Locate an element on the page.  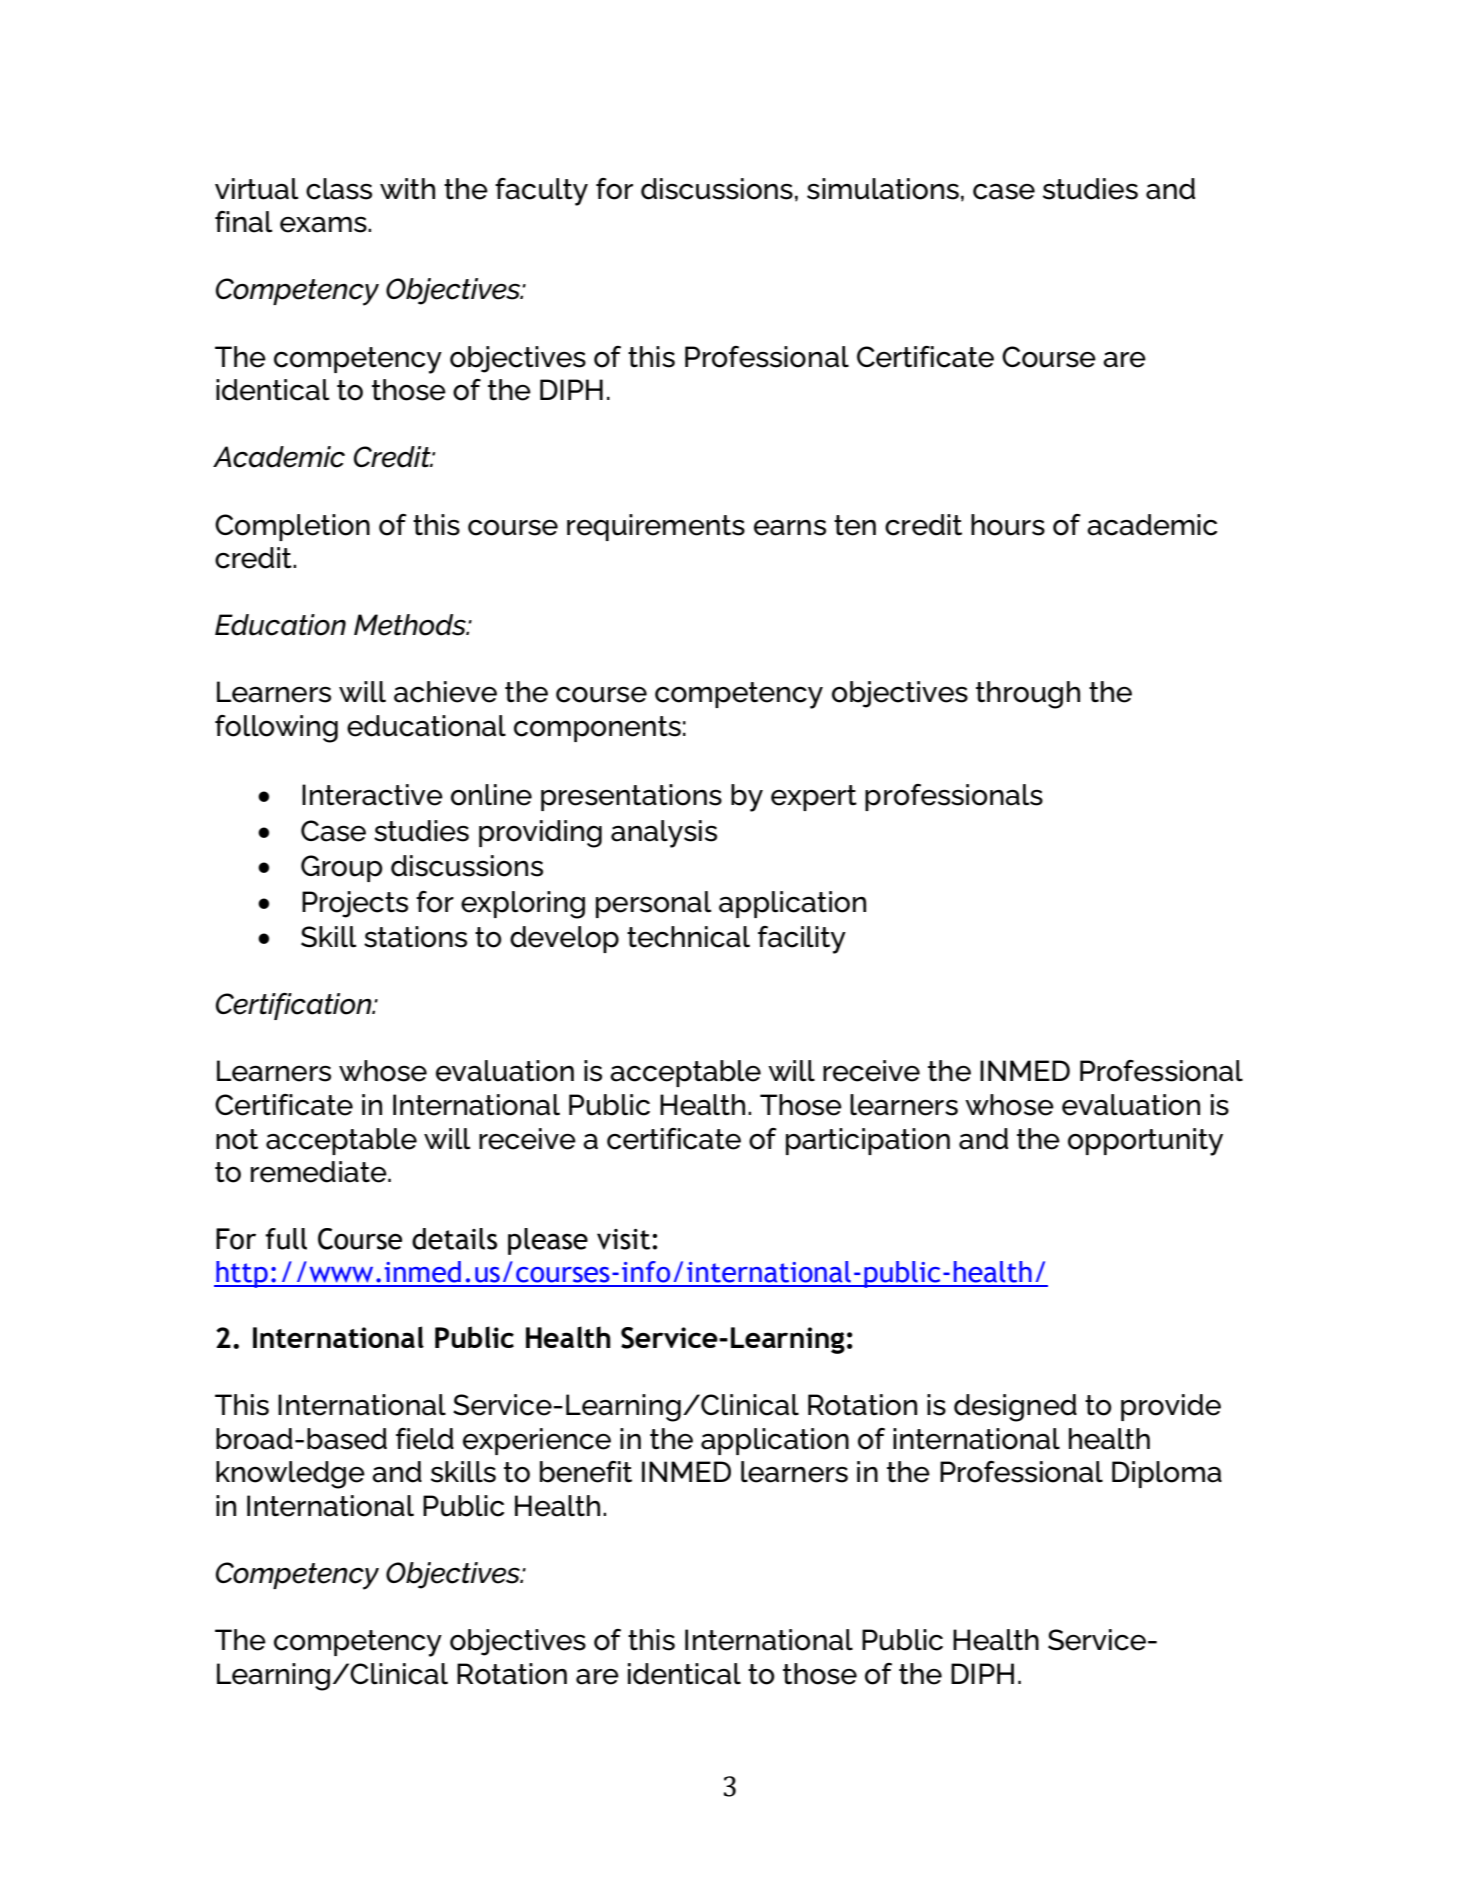
technical is located at coordinates (688, 937).
